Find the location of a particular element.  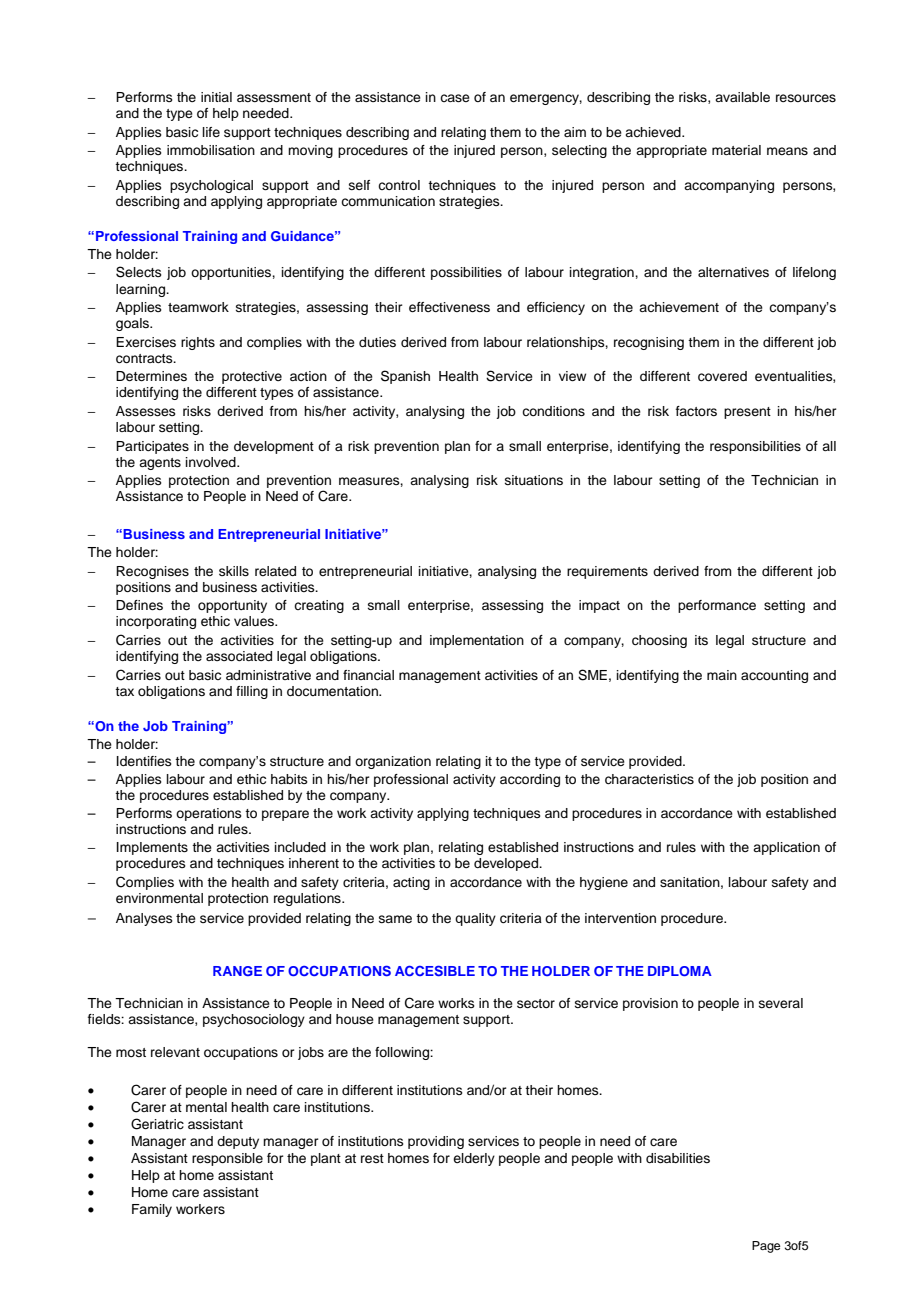

quality is located at coordinates (475, 919).
